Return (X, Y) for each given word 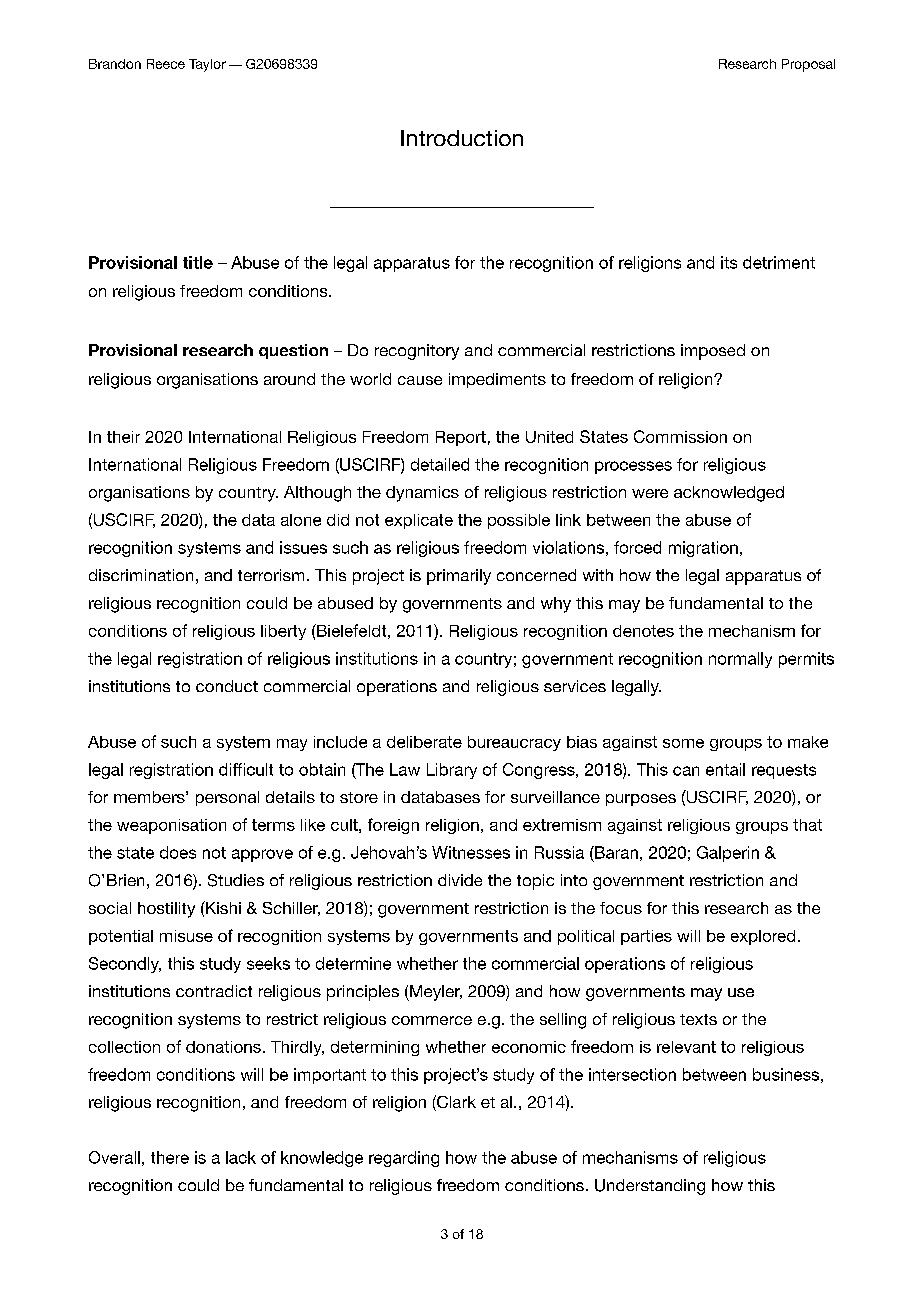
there (170, 1157)
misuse (186, 936)
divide (460, 880)
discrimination (141, 575)
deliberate (424, 742)
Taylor (207, 65)
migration (703, 549)
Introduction (462, 138)
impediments (497, 380)
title (198, 262)
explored (763, 937)
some (683, 743)
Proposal (808, 65)
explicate (419, 521)
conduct (227, 686)
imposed (713, 352)
